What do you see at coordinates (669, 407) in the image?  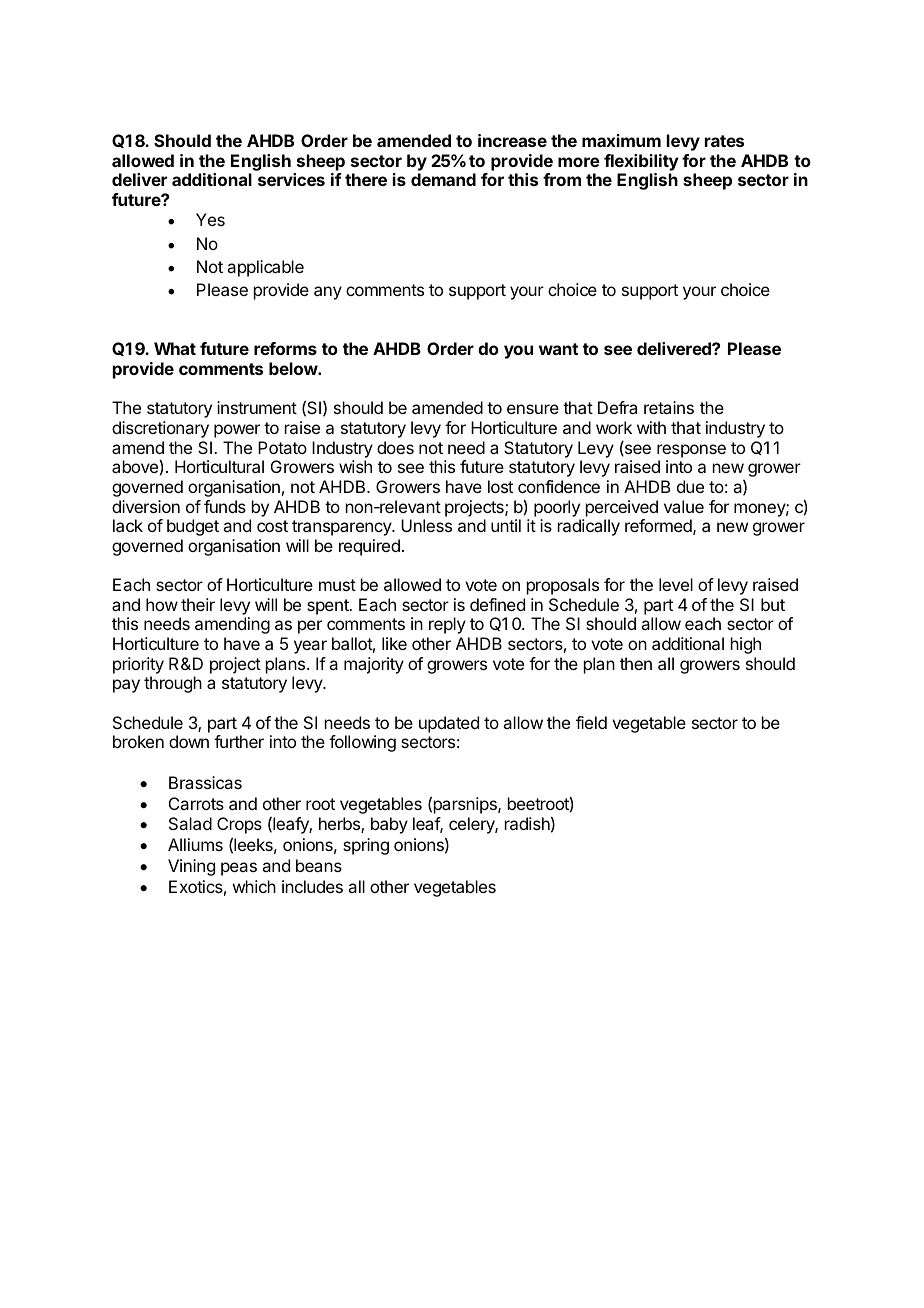 I see `retains` at bounding box center [669, 407].
